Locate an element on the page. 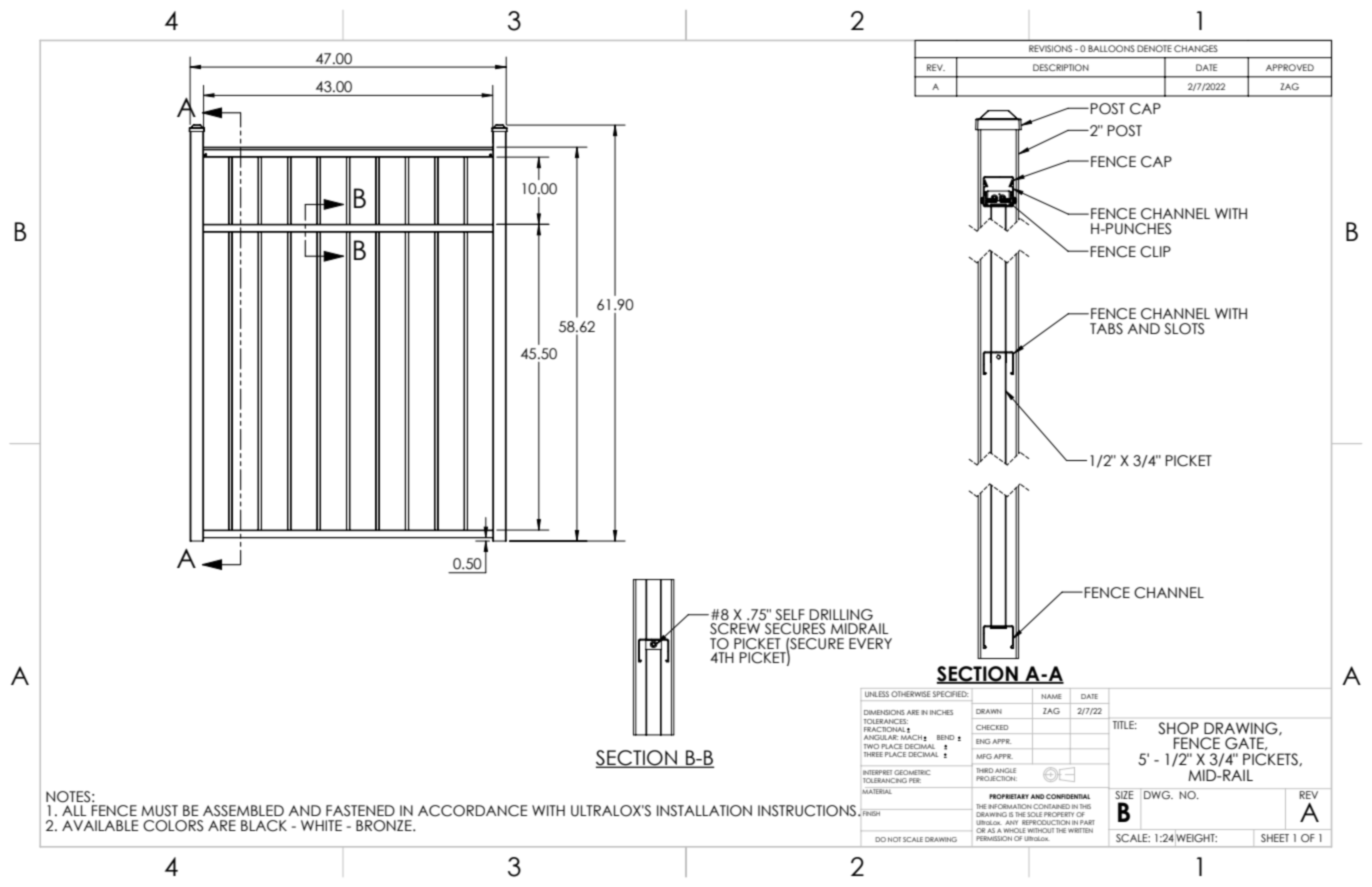 This image has height=887, width=1372. INSTALLATION is located at coordinates (704, 811).
